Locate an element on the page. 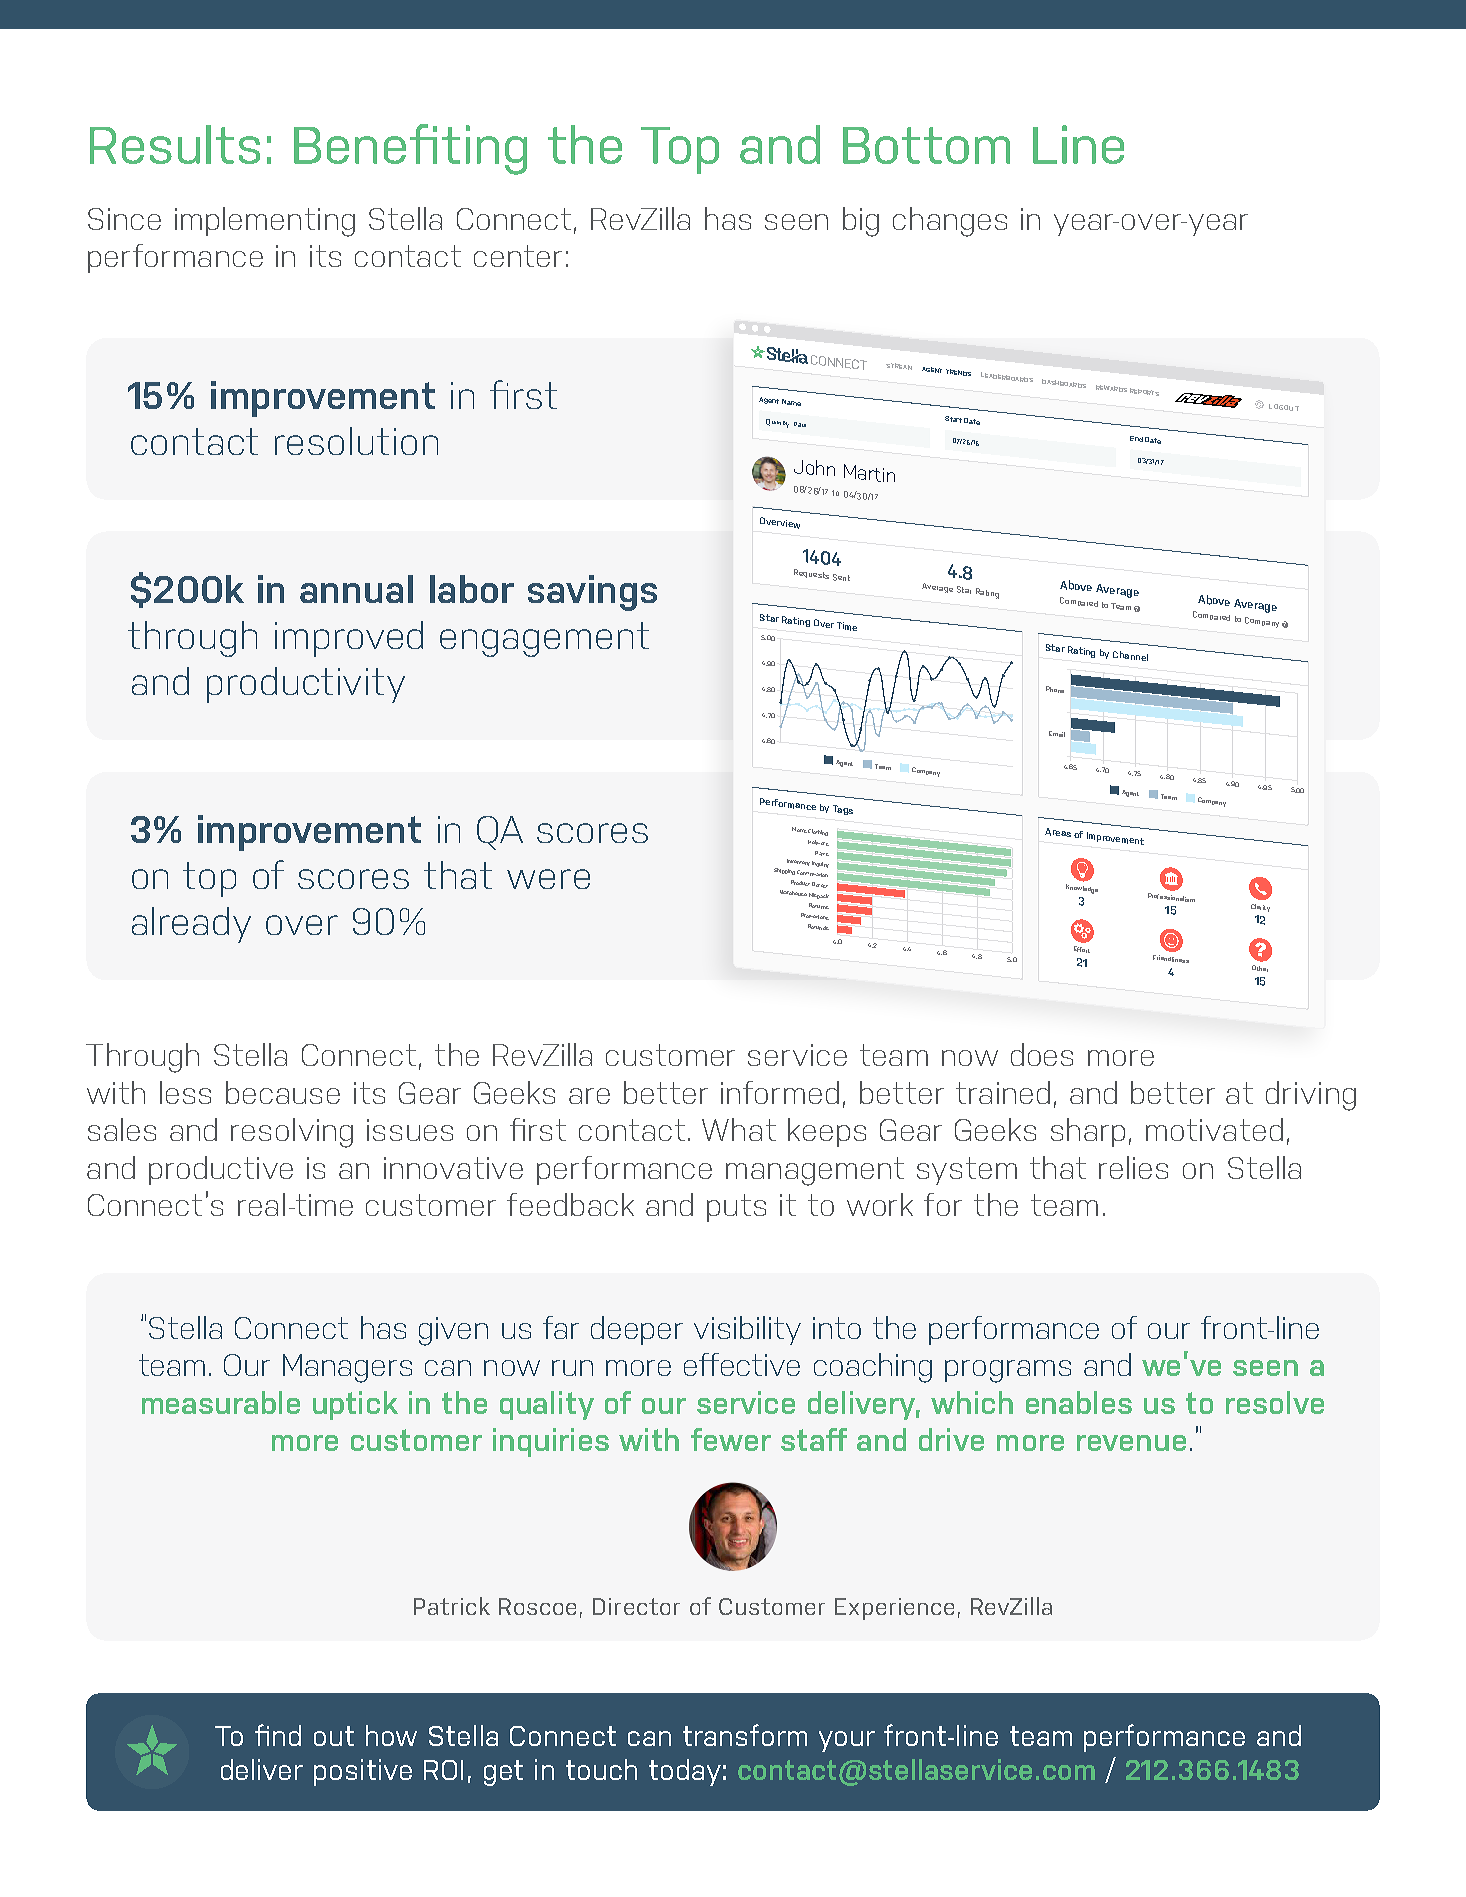  annual is located at coordinates (356, 589).
